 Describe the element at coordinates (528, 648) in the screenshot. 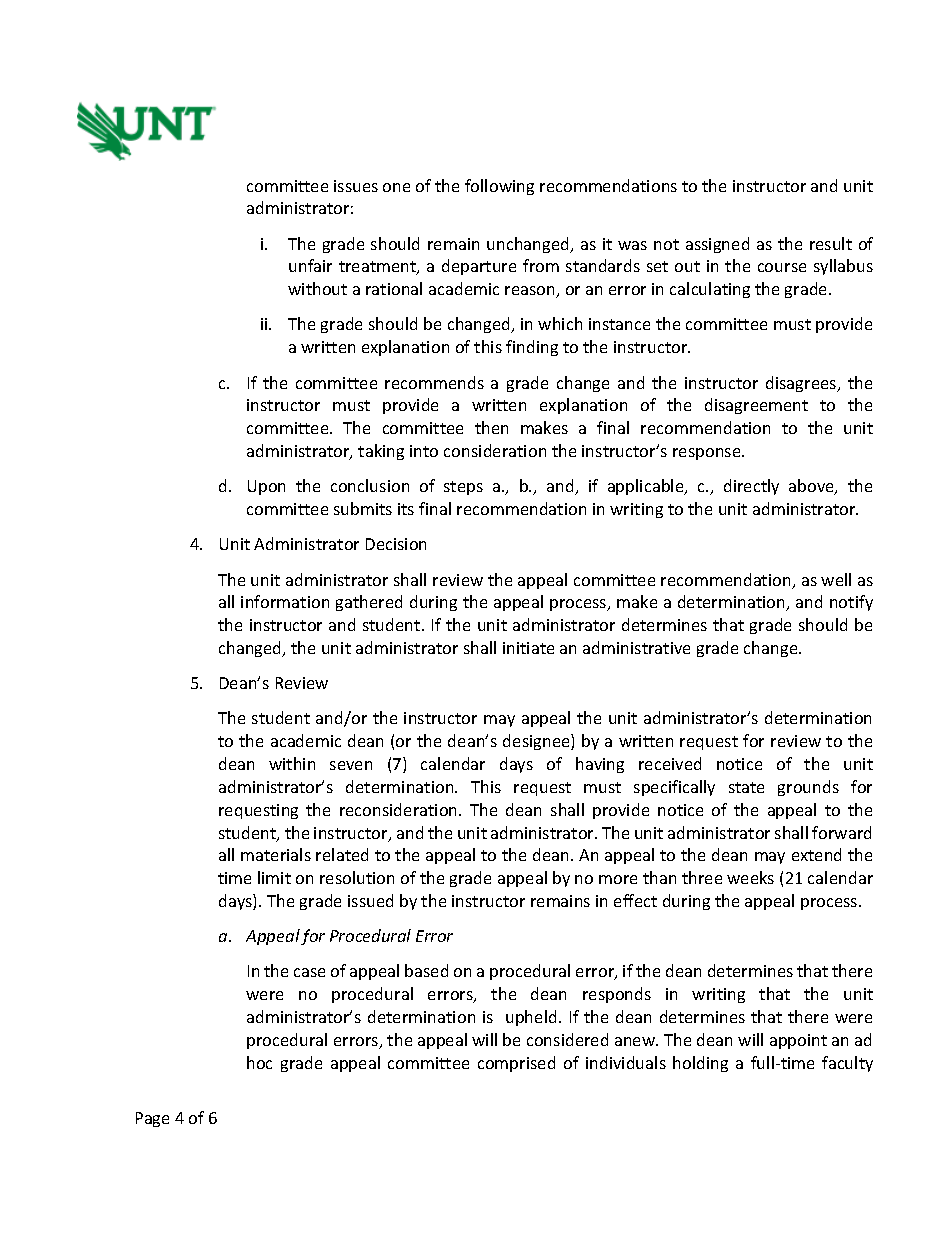

I see `initiate` at that location.
